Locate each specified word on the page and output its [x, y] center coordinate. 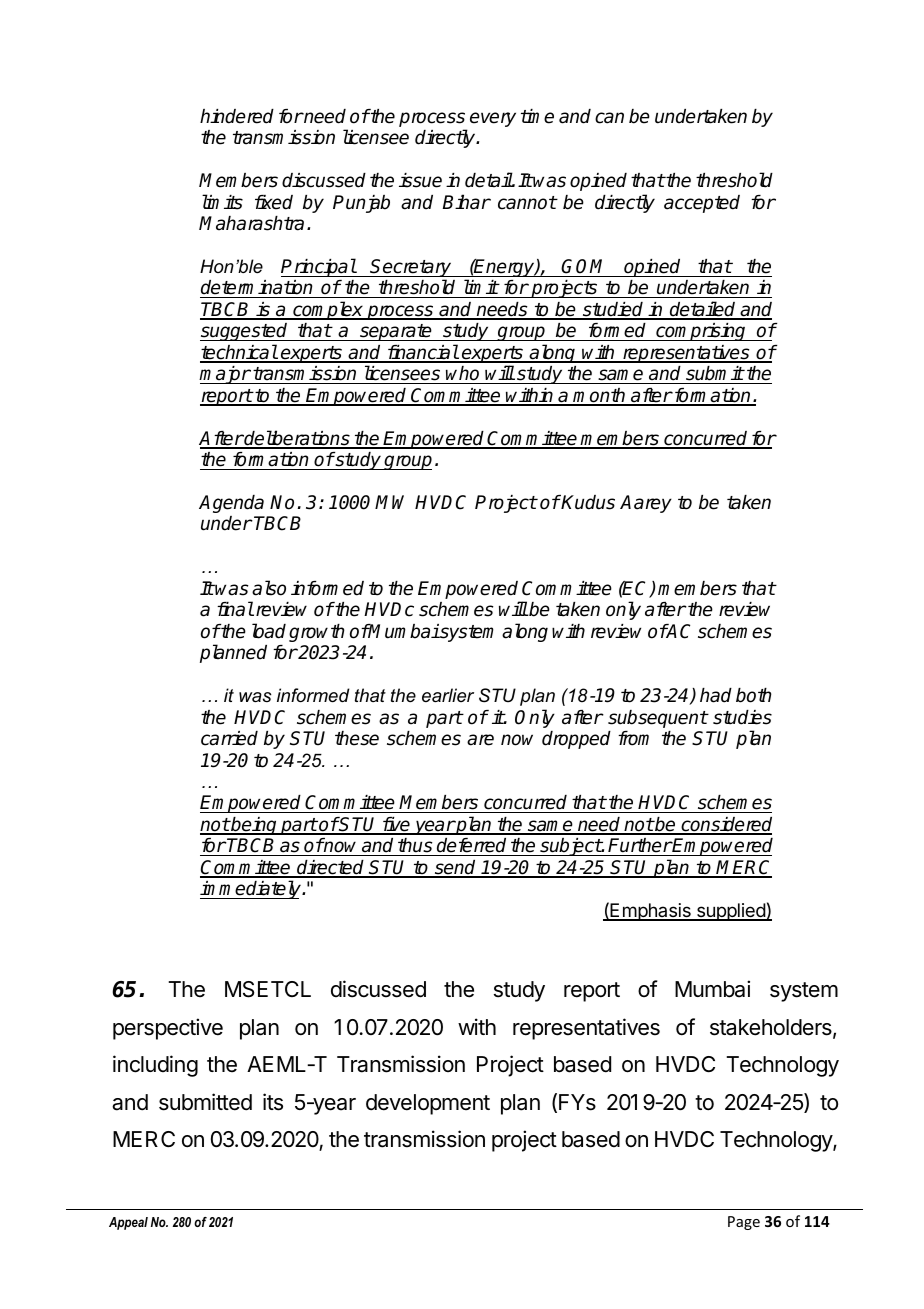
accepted [702, 204]
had [716, 695]
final [235, 609]
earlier [448, 695]
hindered [237, 116]
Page [744, 1223]
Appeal [128, 1223]
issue [420, 180]
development [428, 1104]
